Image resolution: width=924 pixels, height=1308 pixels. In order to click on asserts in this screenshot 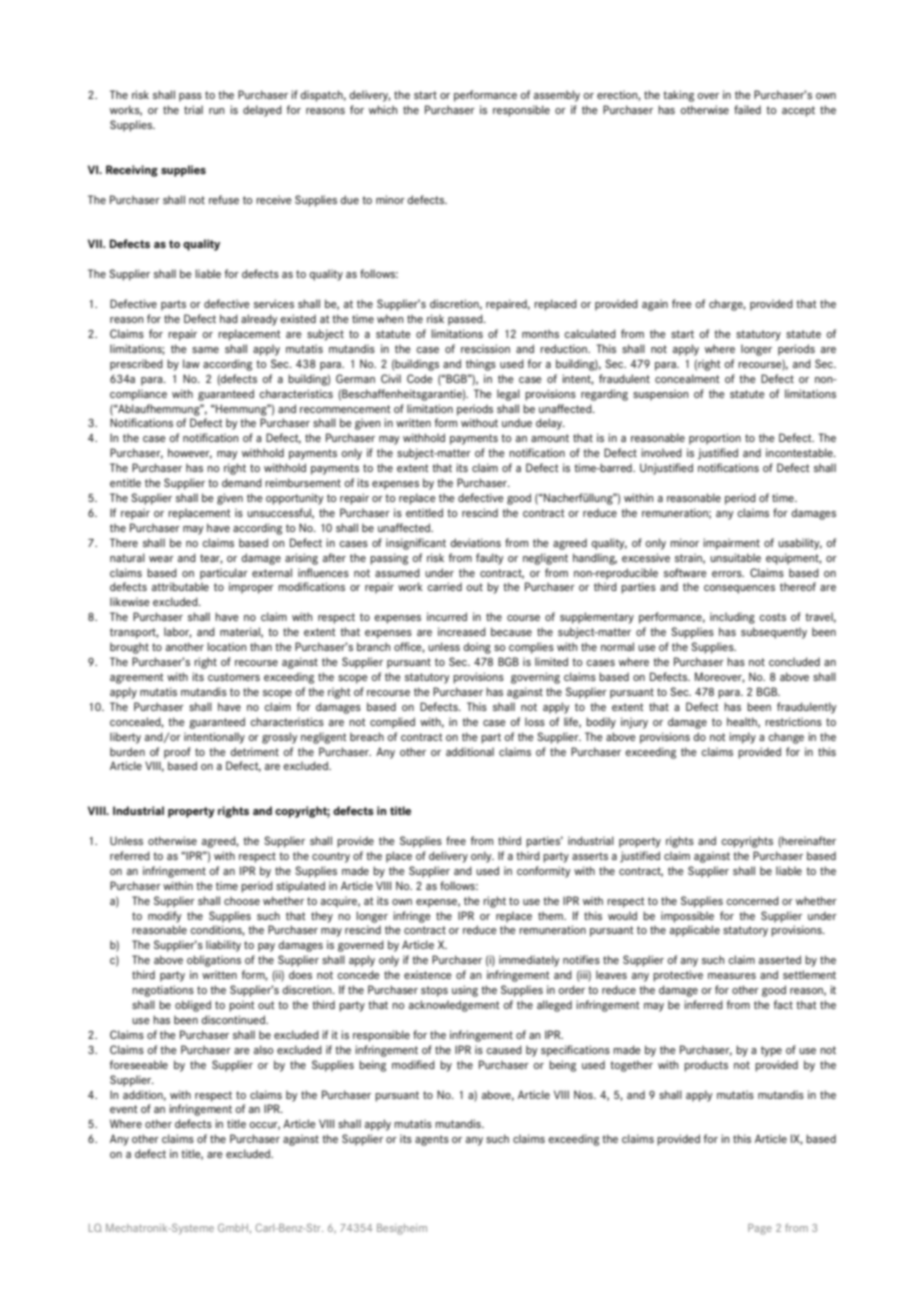, I will do `click(590, 856)`.
